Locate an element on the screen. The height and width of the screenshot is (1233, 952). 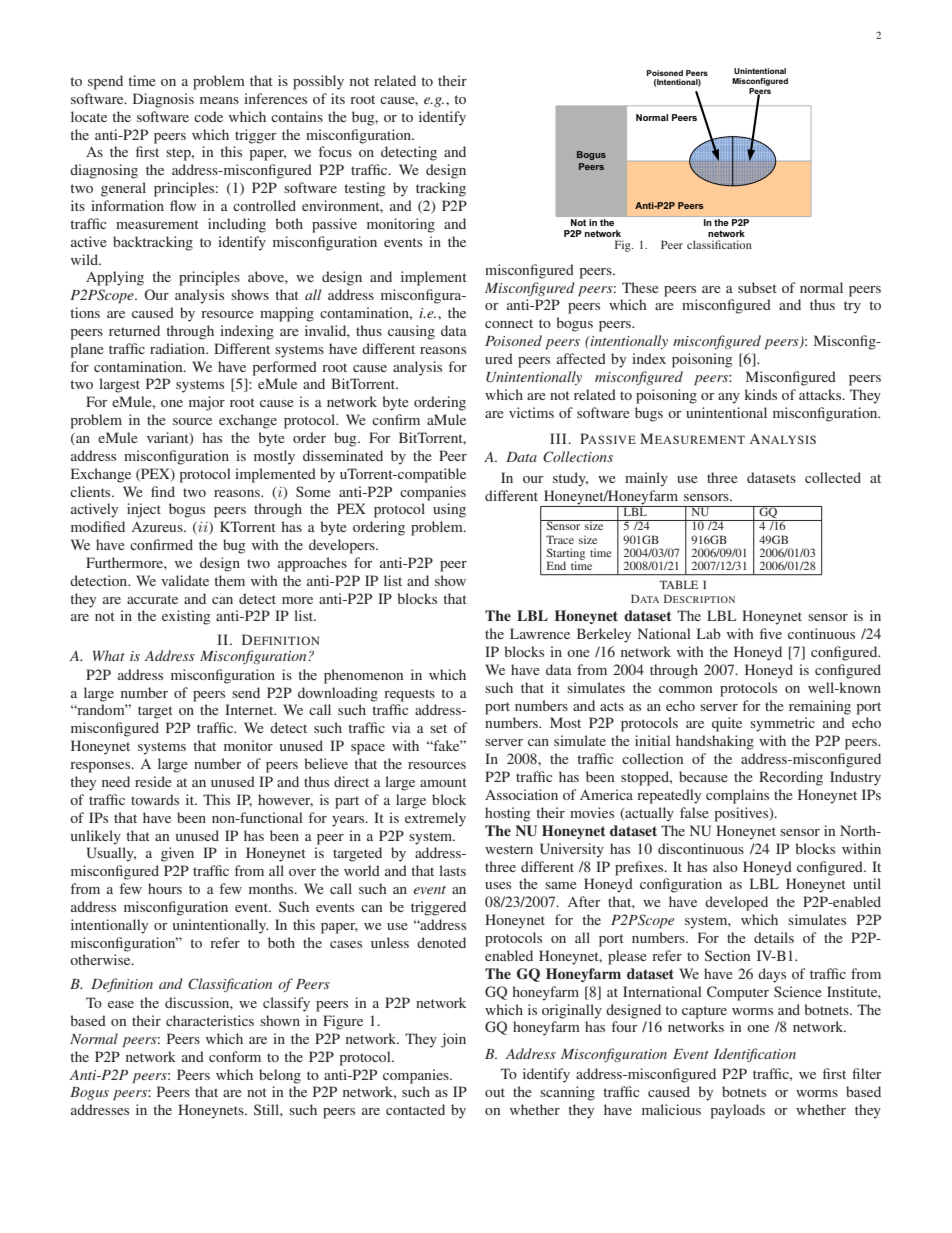
Lawrence is located at coordinates (540, 633).
